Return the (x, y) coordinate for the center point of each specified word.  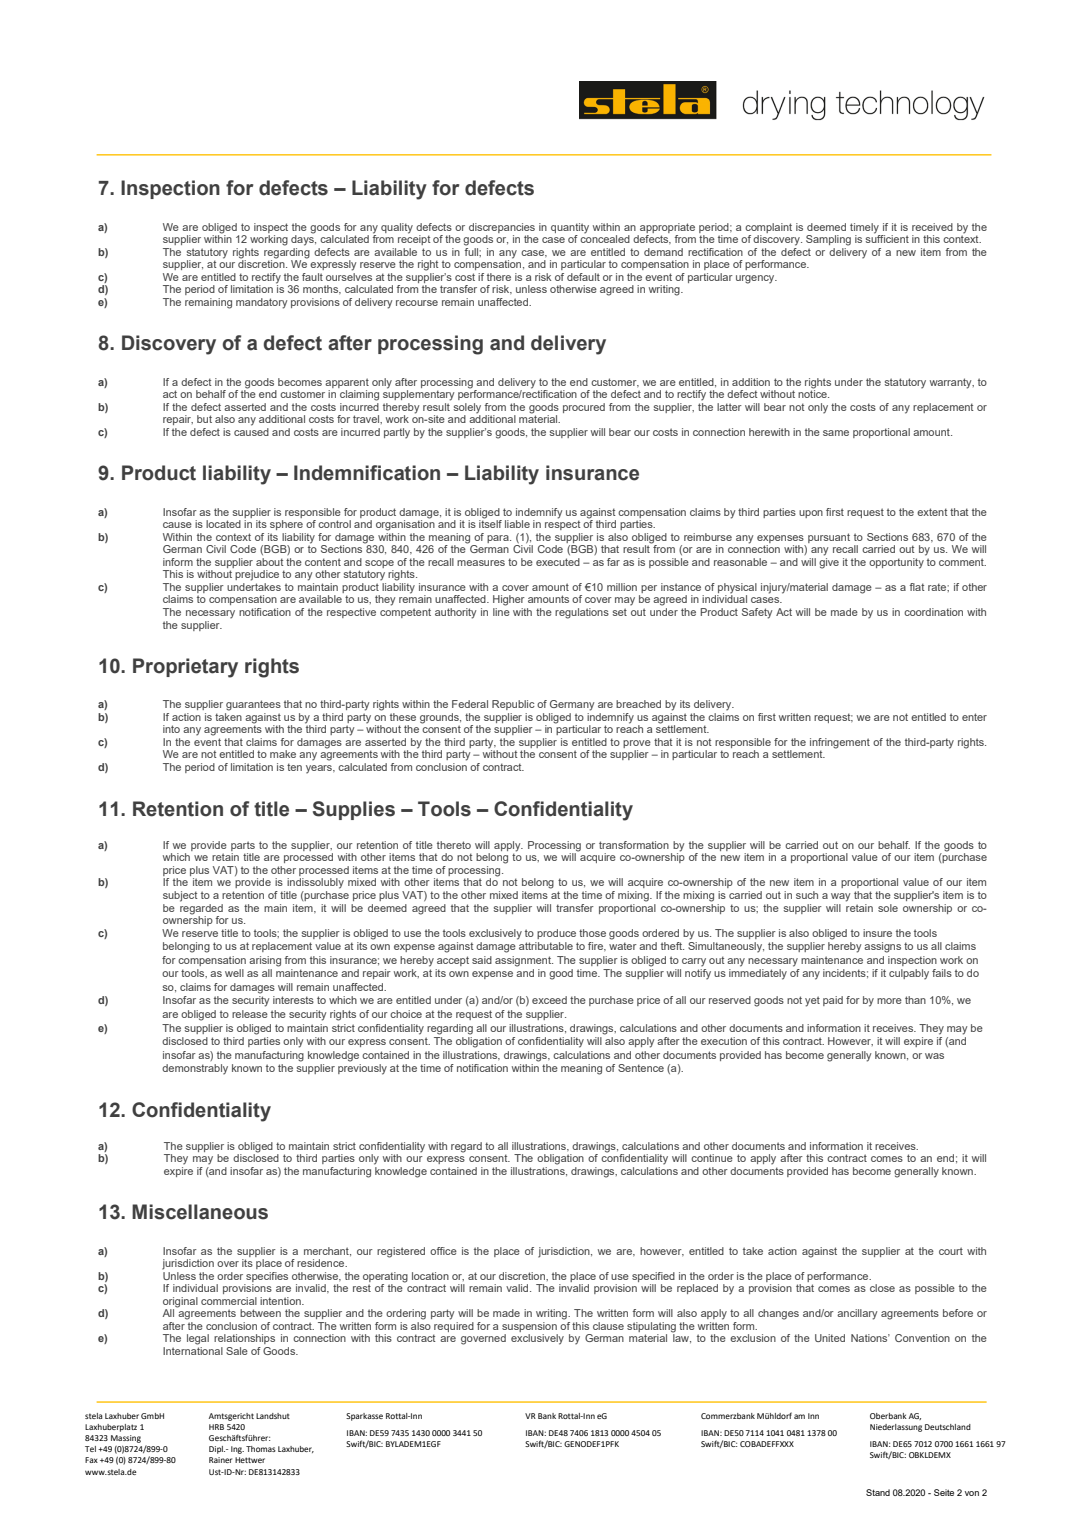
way (840, 897)
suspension (530, 1328)
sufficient (887, 238)
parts (243, 846)
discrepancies (502, 228)
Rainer (220, 1460)
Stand (878, 1492)
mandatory (261, 303)
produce (556, 934)
